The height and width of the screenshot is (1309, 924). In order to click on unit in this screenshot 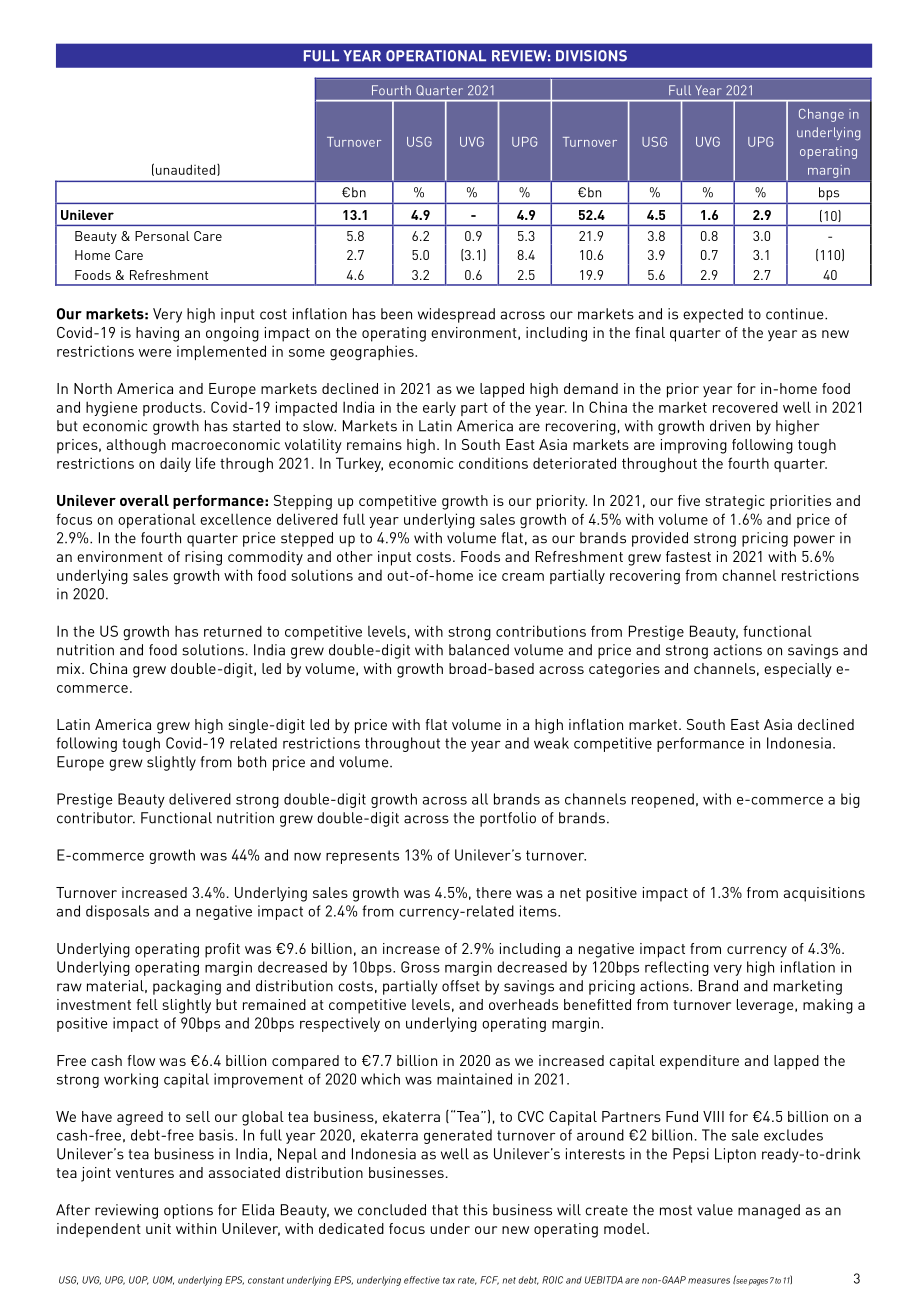, I will do `click(158, 1228)`.
